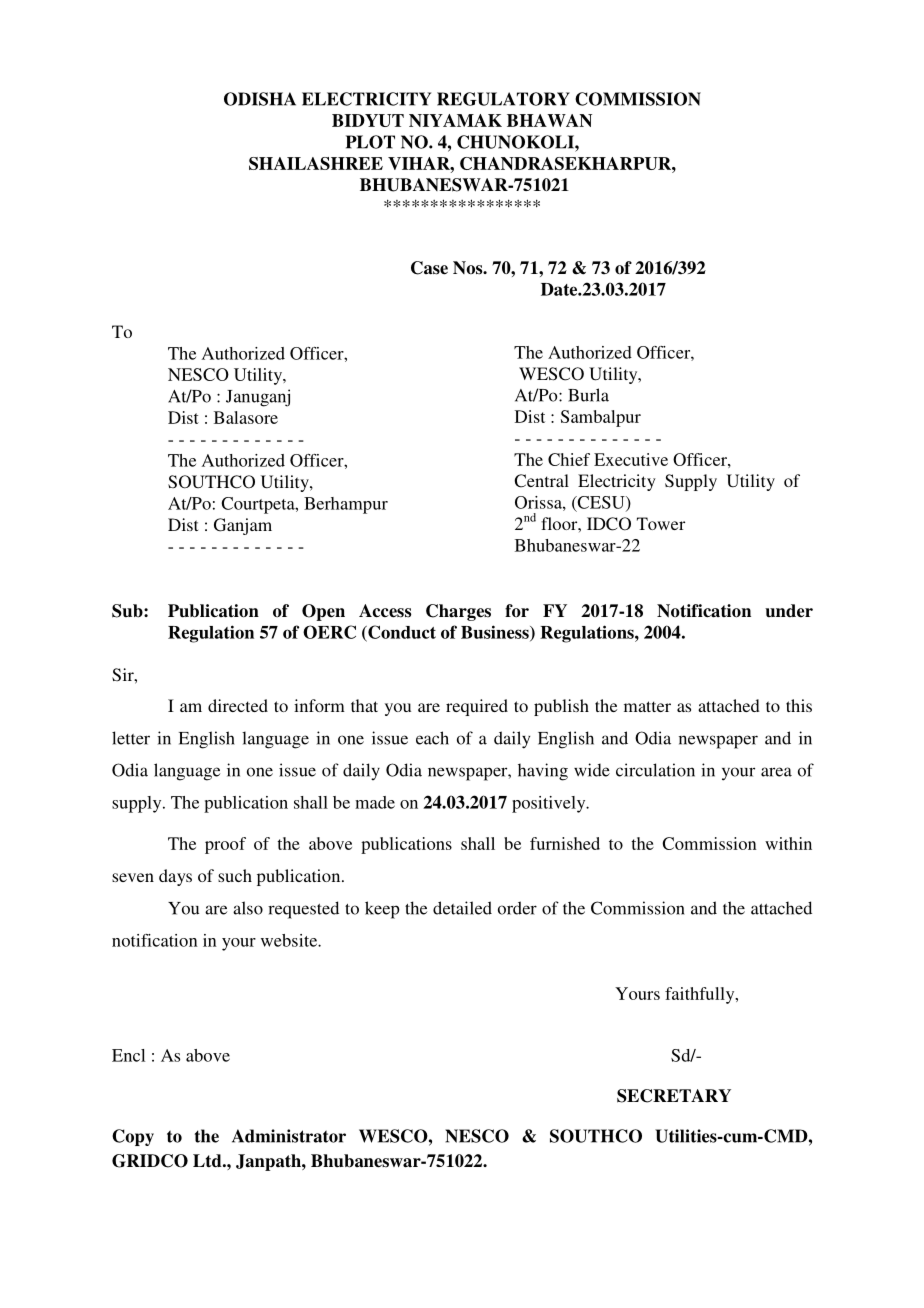 The image size is (924, 1308). Describe the element at coordinates (133, 1137) in the screenshot. I see `Copy` at that location.
